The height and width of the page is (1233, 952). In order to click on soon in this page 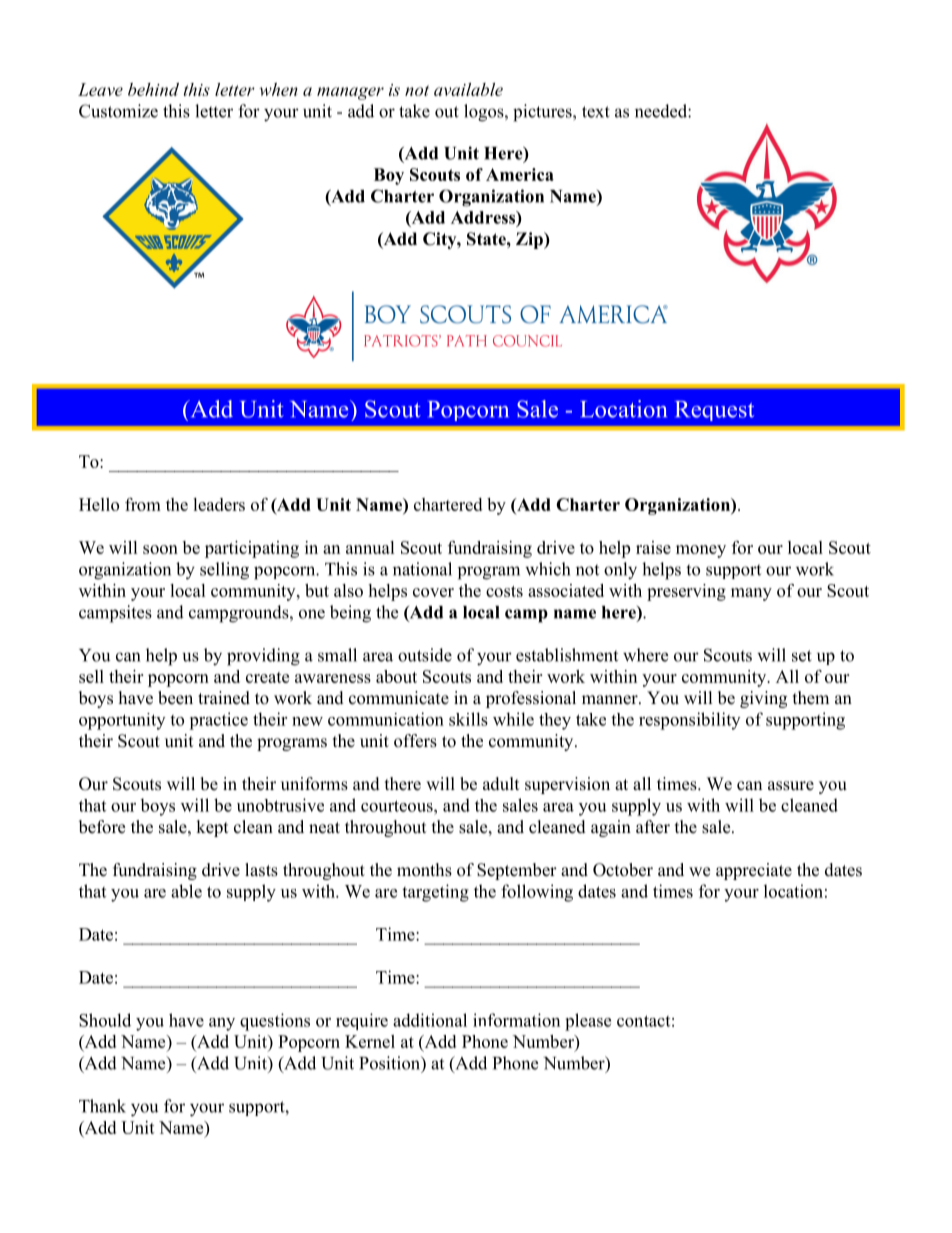, I will do `click(160, 549)`.
